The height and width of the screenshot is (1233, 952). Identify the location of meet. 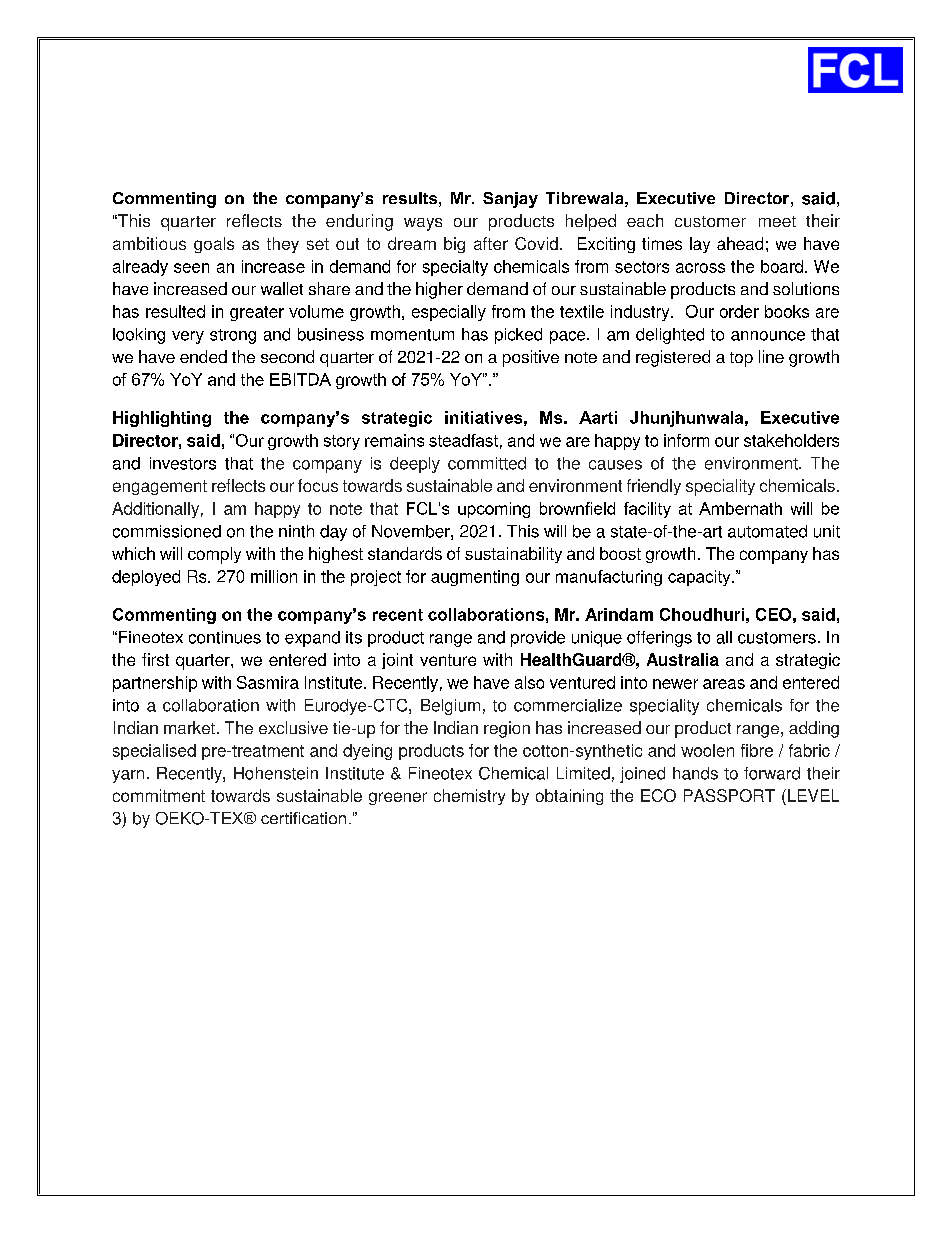
(777, 221).
